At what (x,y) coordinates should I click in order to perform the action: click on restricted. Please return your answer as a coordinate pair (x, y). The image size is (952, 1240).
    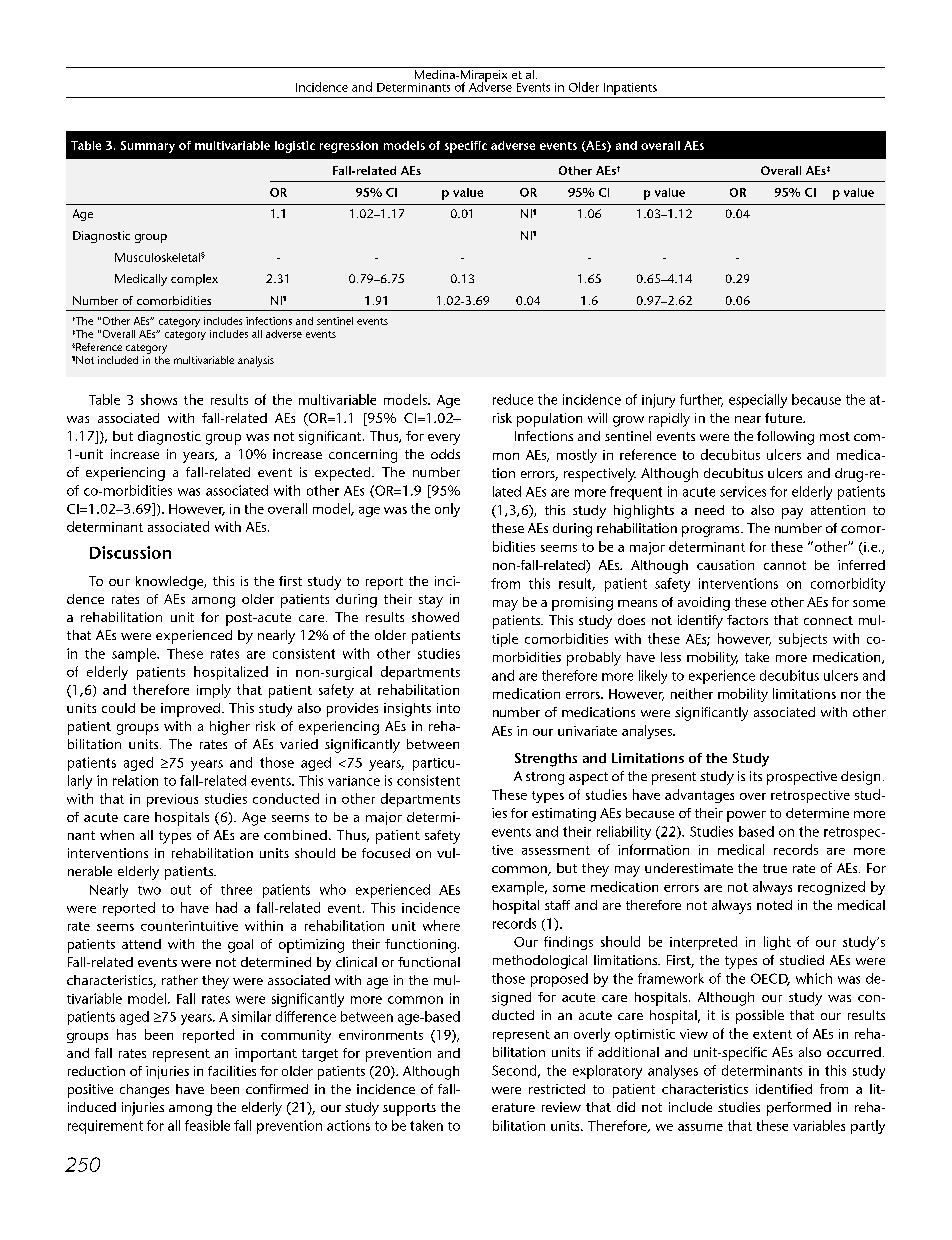
    Looking at the image, I should click on (557, 1089).
